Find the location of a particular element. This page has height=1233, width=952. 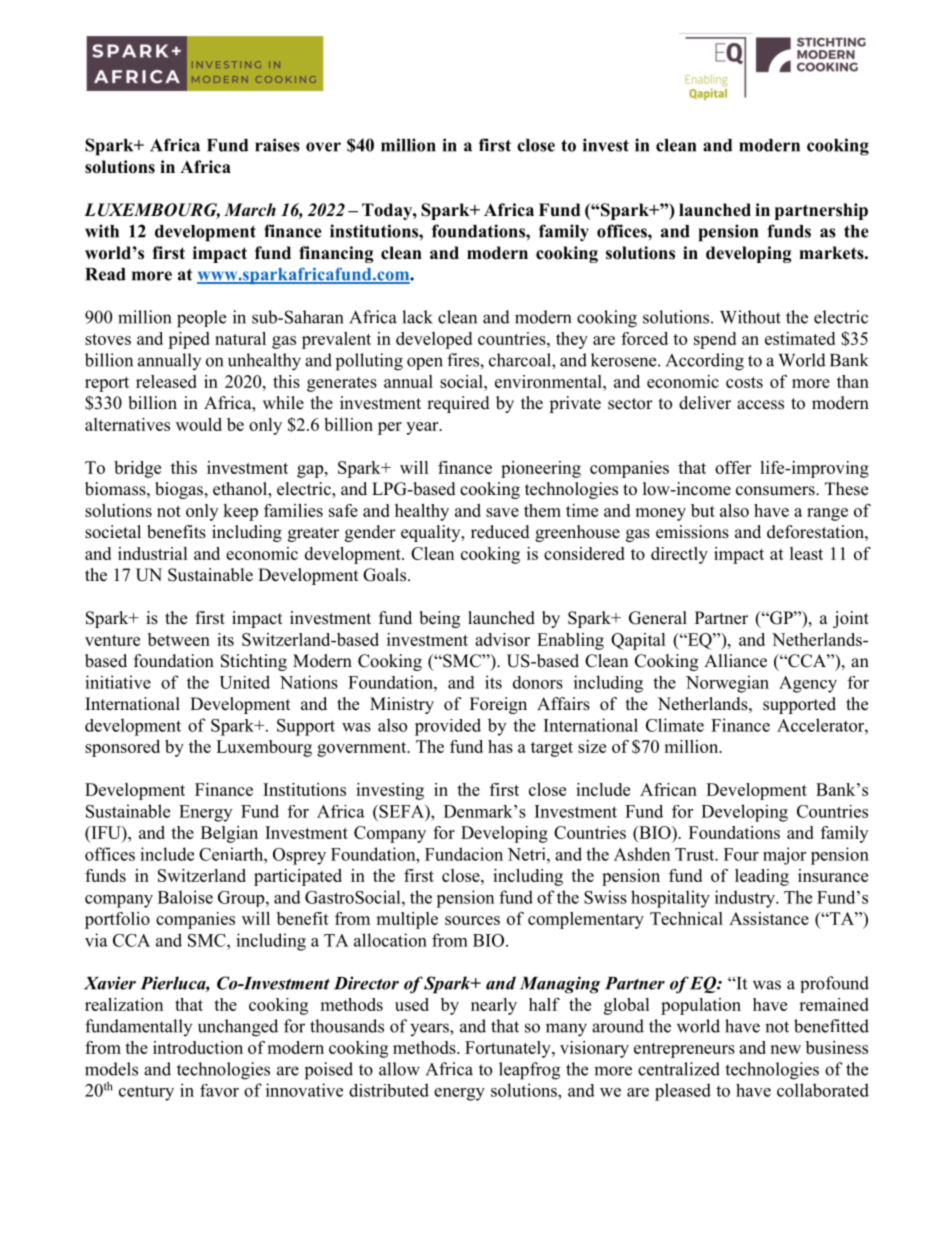

March is located at coordinates (250, 210).
